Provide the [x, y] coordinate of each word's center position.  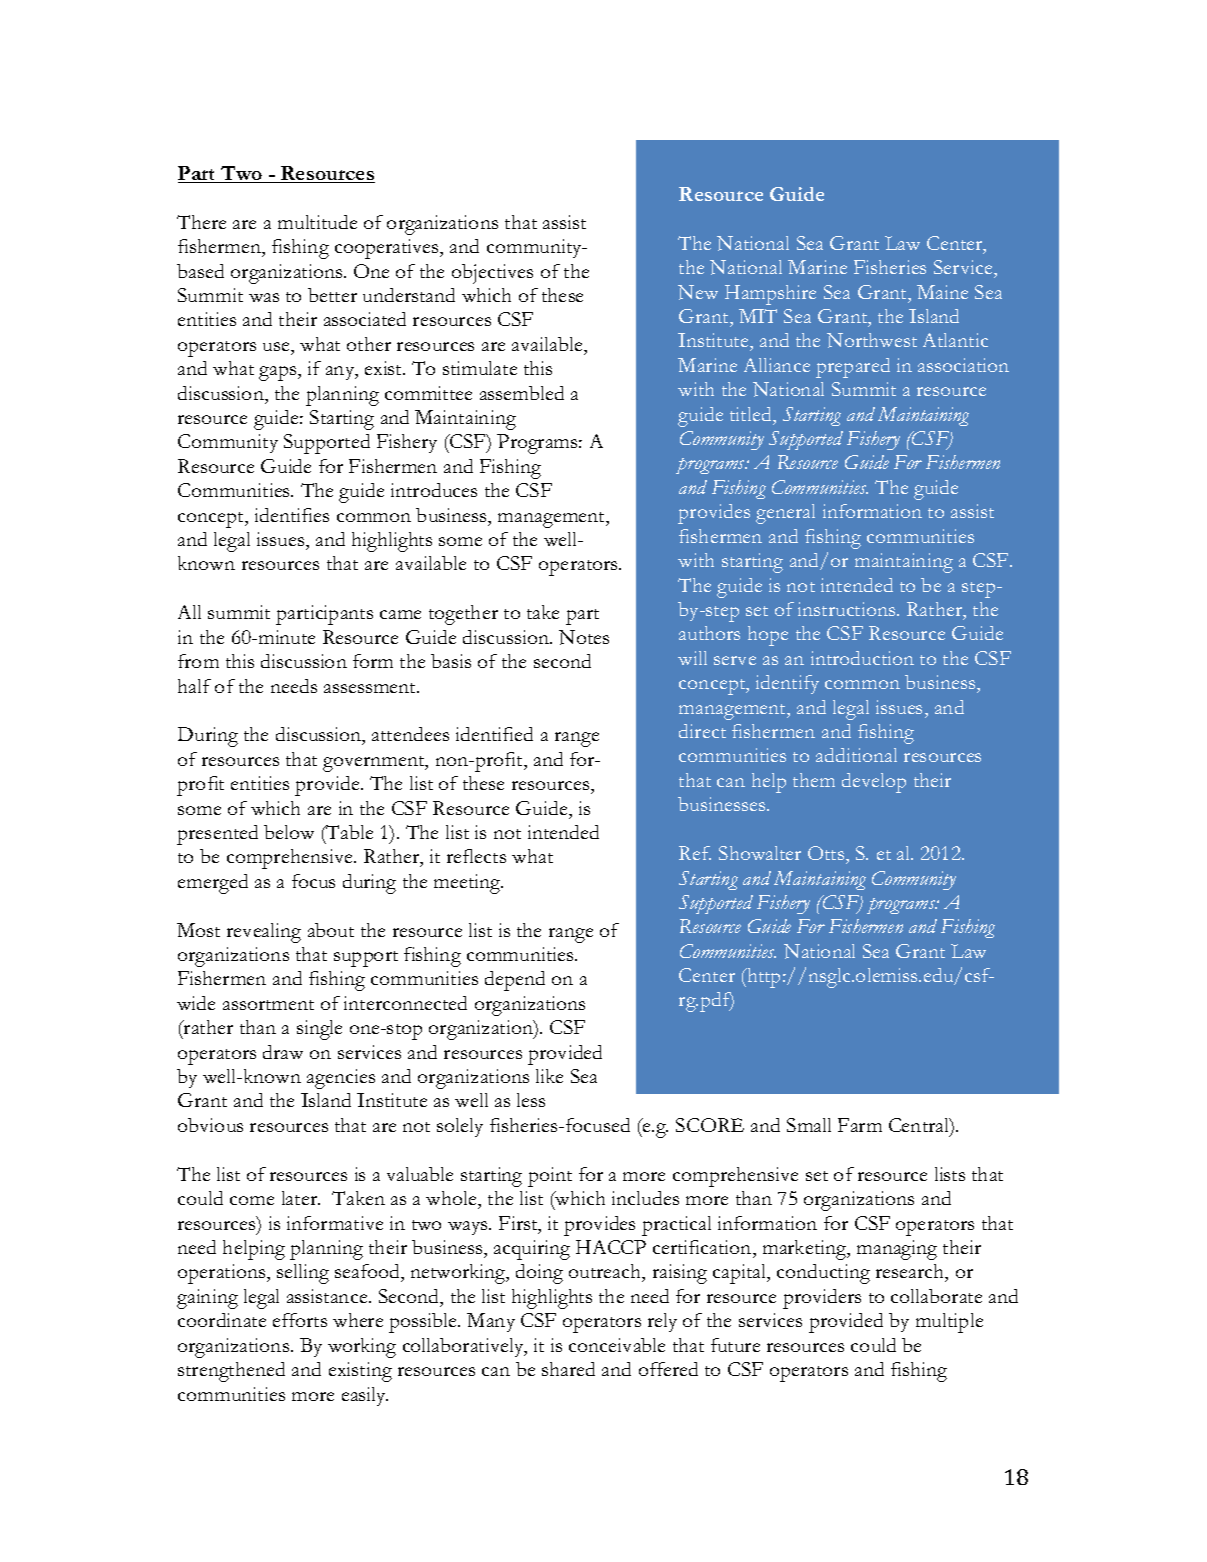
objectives [492, 274]
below [289, 832]
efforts [300, 1320]
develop [874, 783]
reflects [476, 856]
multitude [317, 222]
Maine [942, 292]
